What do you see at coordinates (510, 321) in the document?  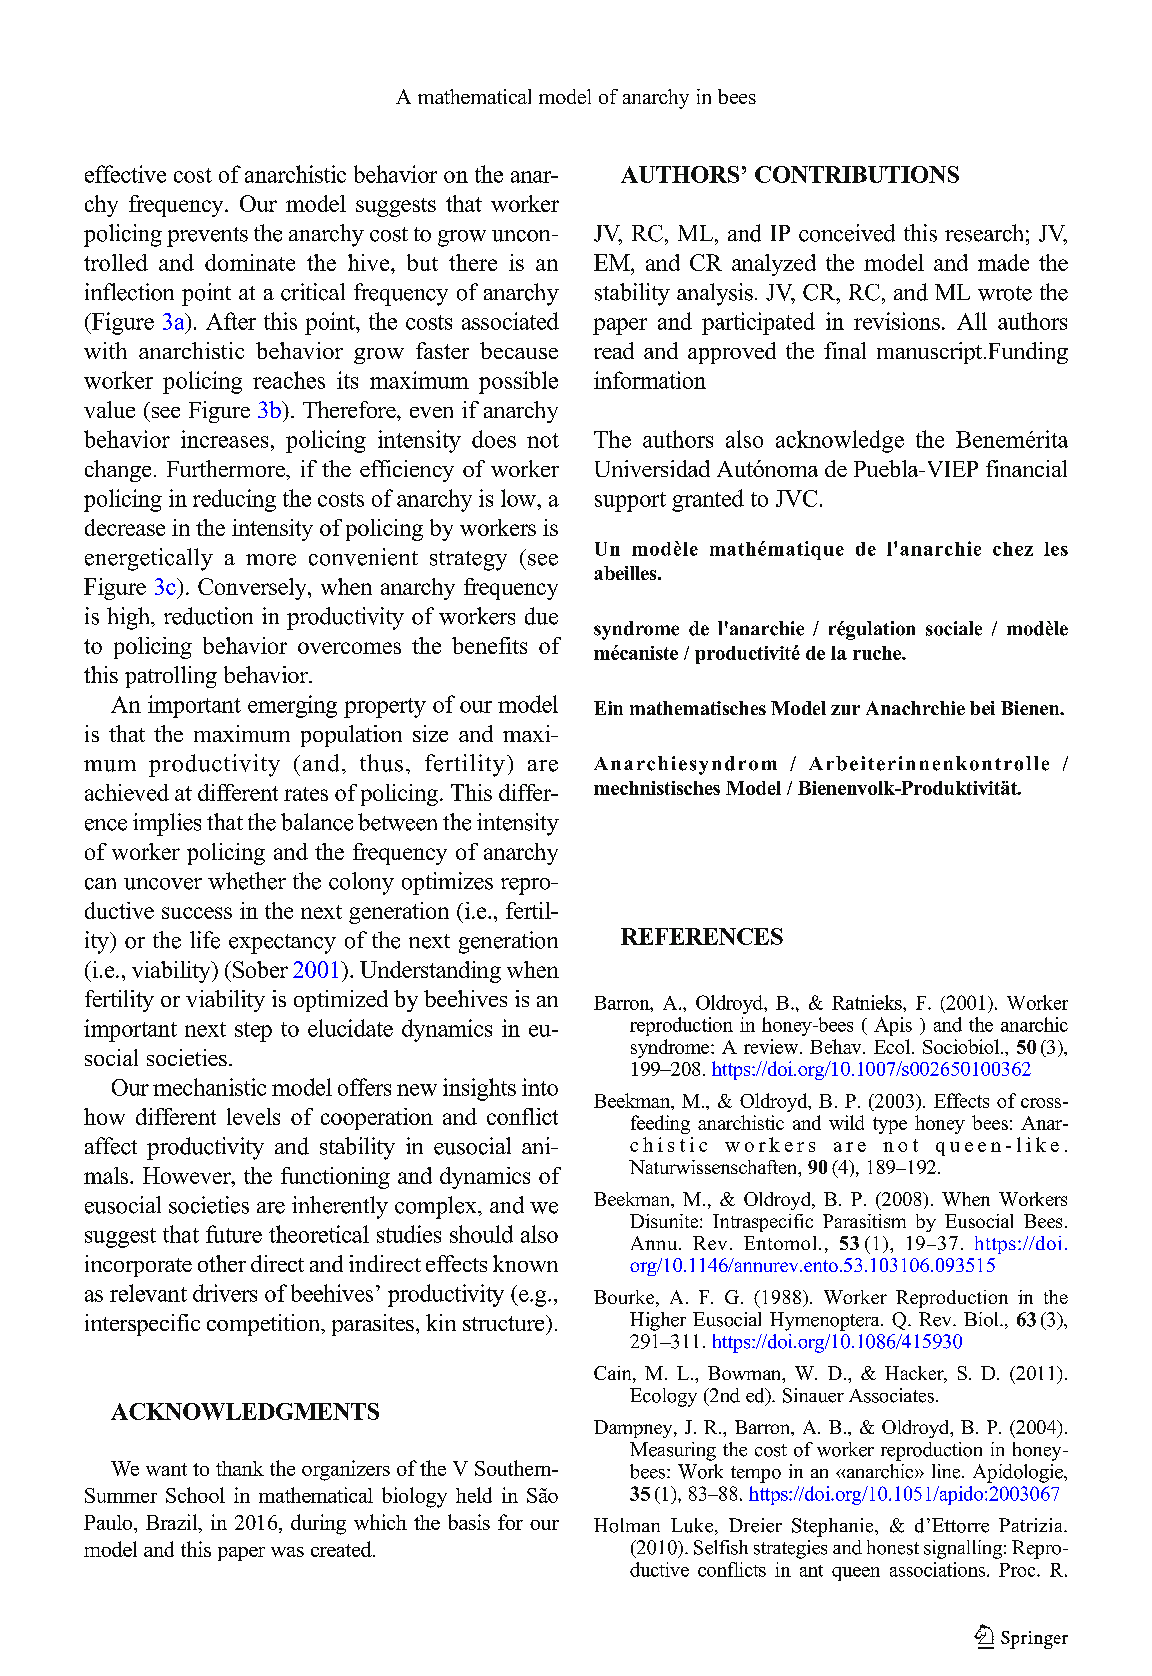 I see `associated` at bounding box center [510, 321].
